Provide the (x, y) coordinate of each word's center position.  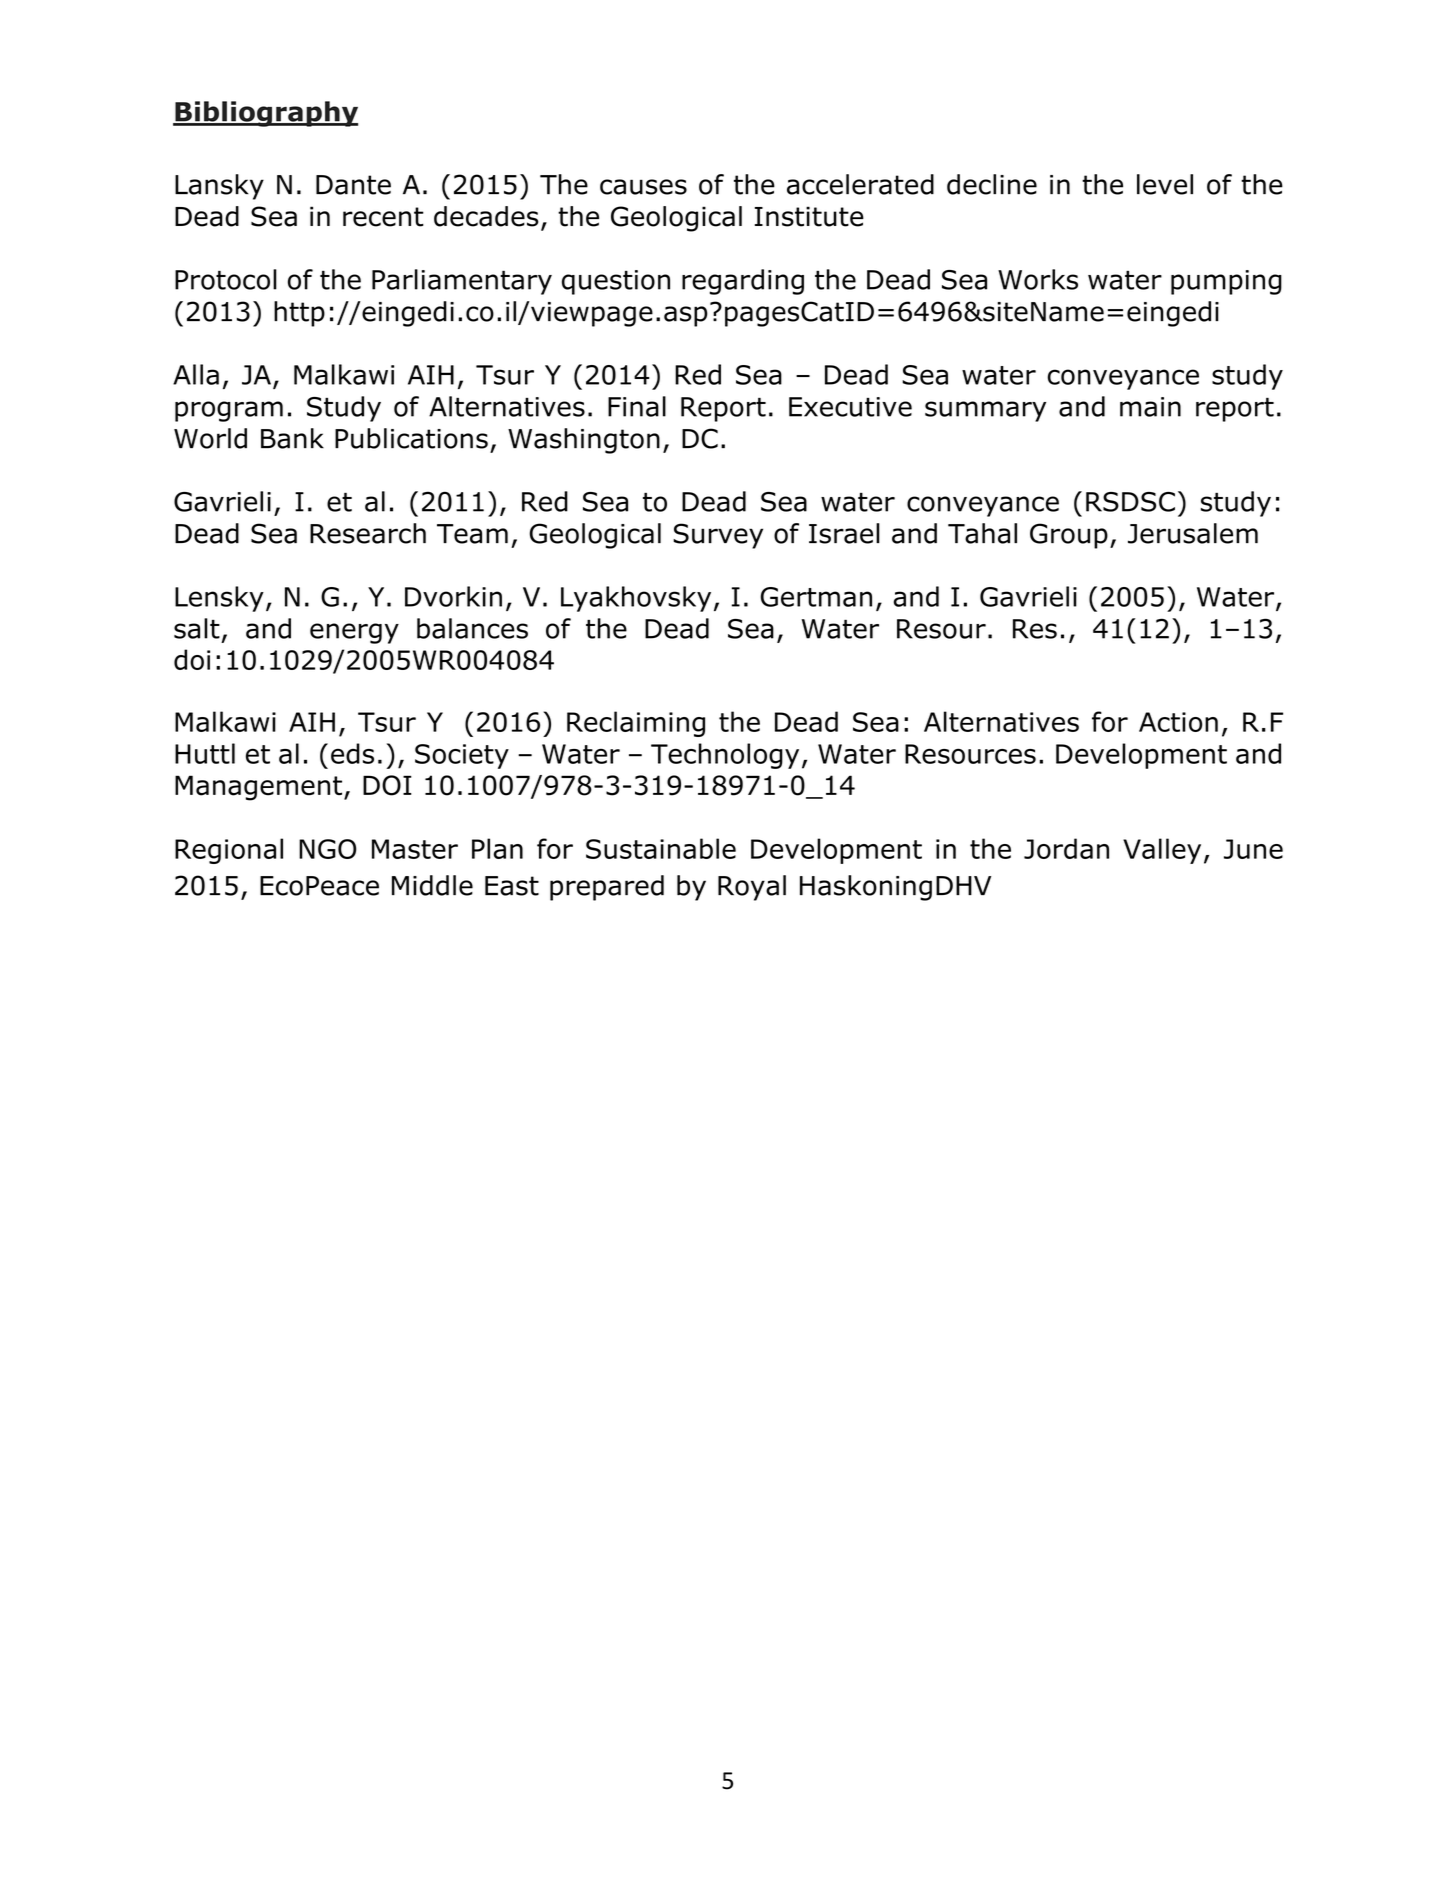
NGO (327, 849)
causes (643, 187)
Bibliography (265, 114)
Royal (752, 888)
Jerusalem (1193, 533)
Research (368, 533)
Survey (718, 536)
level (1165, 184)
